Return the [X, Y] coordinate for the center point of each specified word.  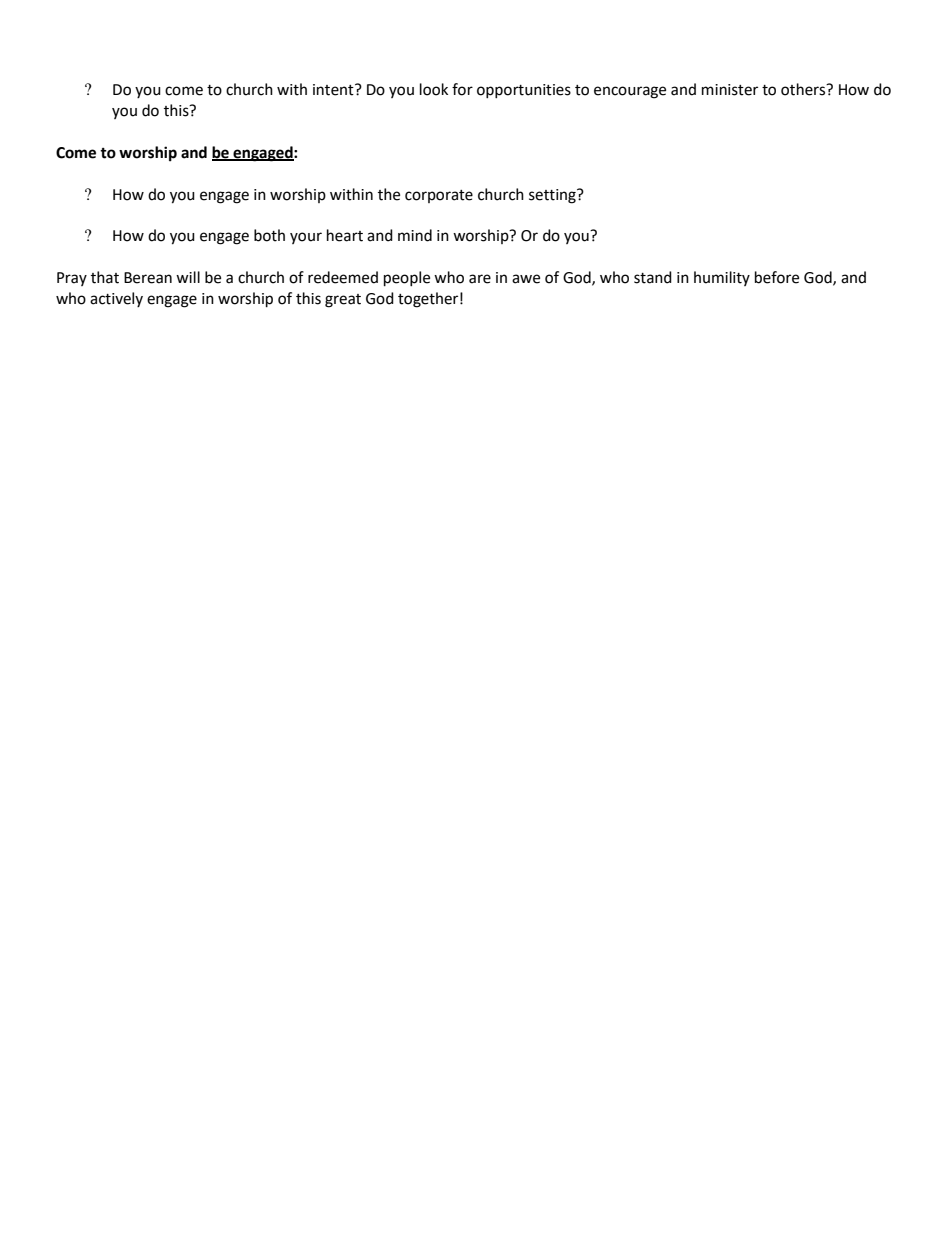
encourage [630, 92]
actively [116, 299]
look [434, 89]
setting [553, 196]
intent [334, 90]
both [269, 235]
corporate [439, 196]
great [343, 301]
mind [415, 235]
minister [730, 90]
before [777, 277]
